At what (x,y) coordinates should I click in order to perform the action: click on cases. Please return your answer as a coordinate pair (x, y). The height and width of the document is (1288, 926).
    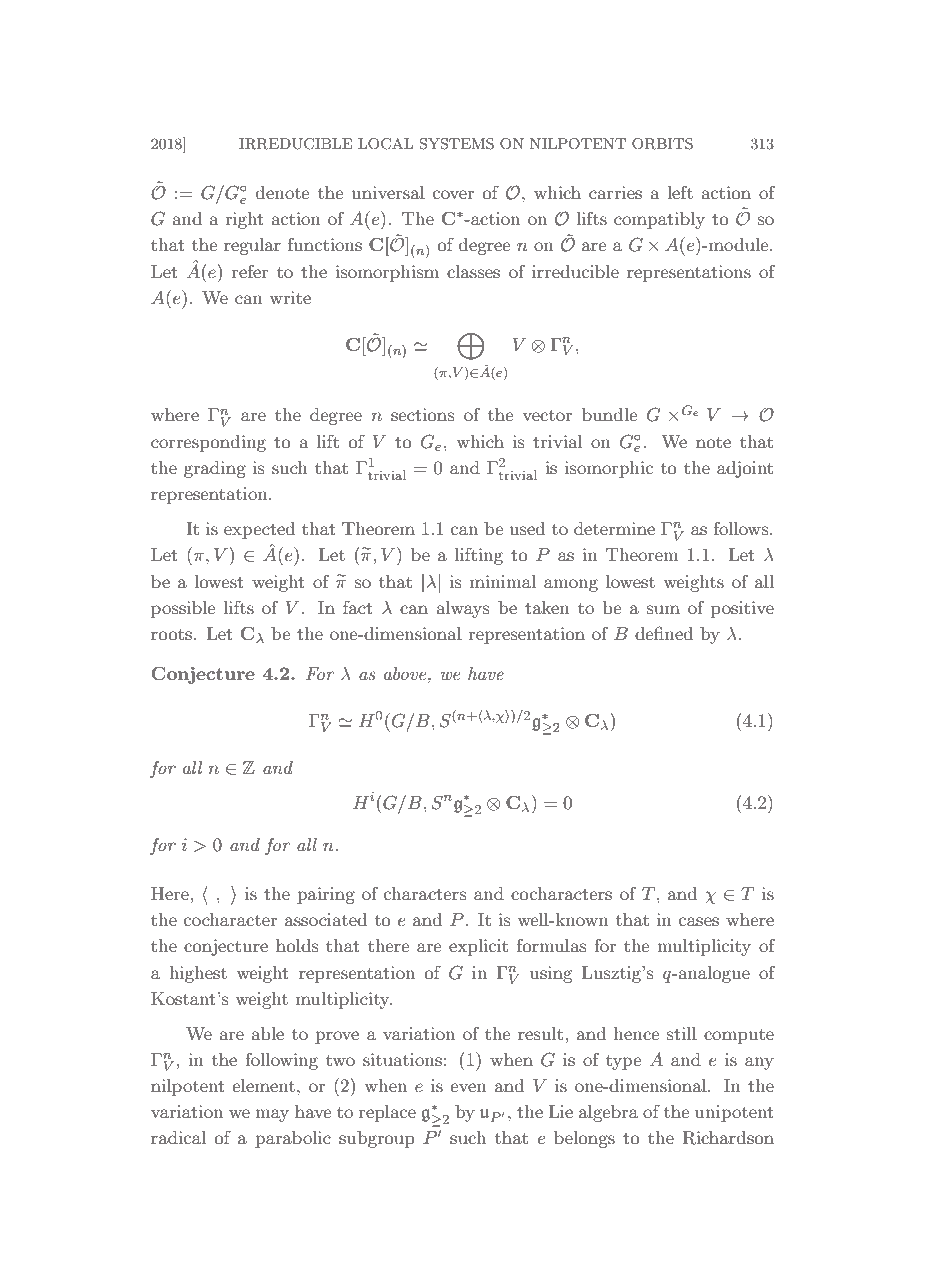
    Looking at the image, I should click on (699, 921).
